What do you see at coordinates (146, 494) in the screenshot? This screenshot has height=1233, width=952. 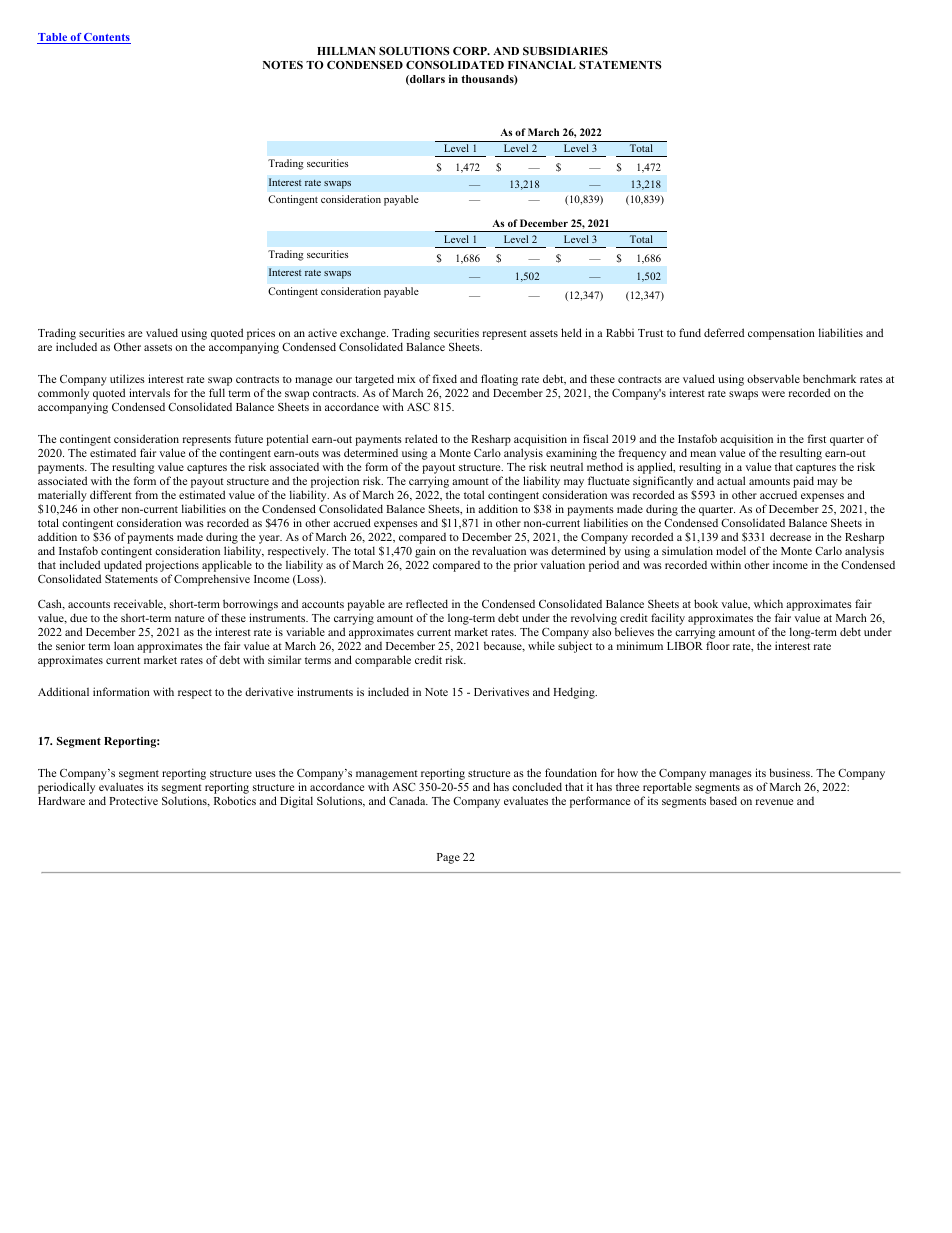 I see `from` at bounding box center [146, 494].
